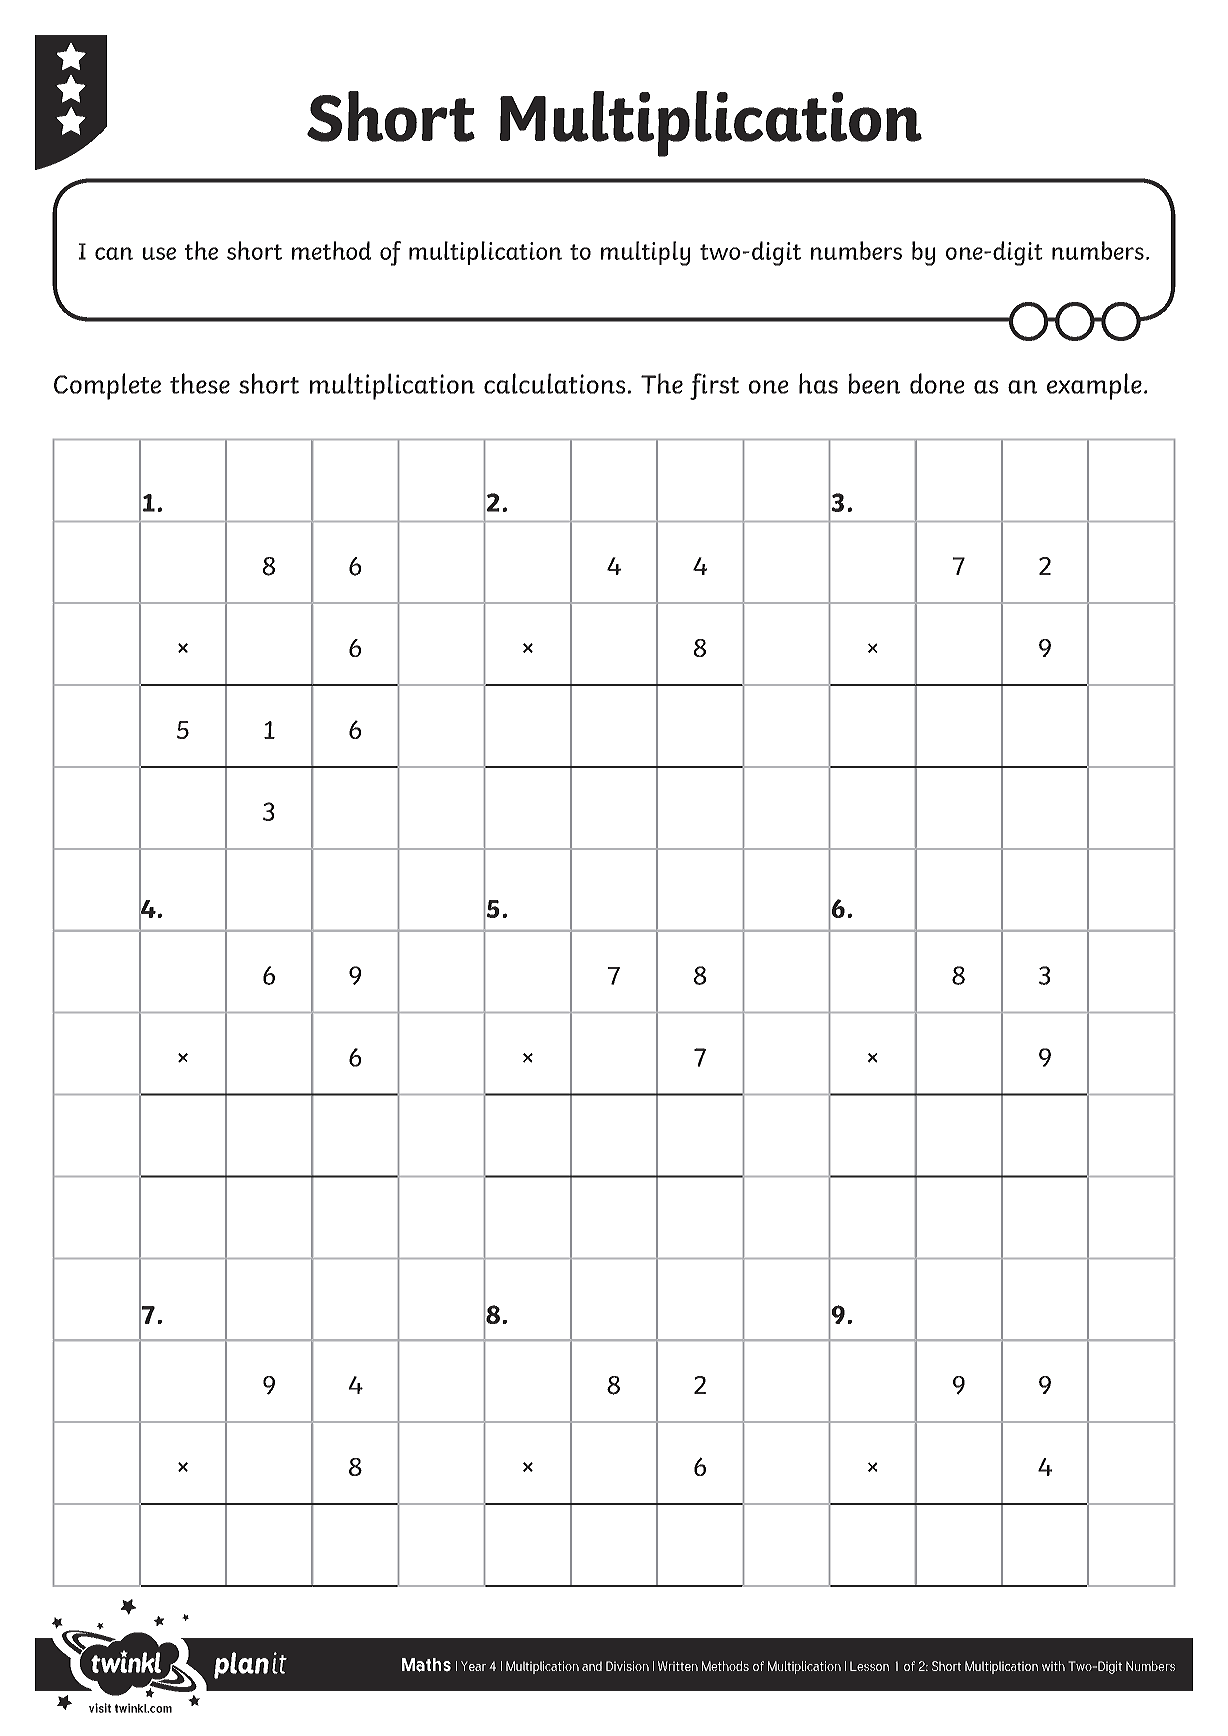 The height and width of the image is (1736, 1228). What do you see at coordinates (554, 383) in the image?
I see `calculations` at bounding box center [554, 383].
